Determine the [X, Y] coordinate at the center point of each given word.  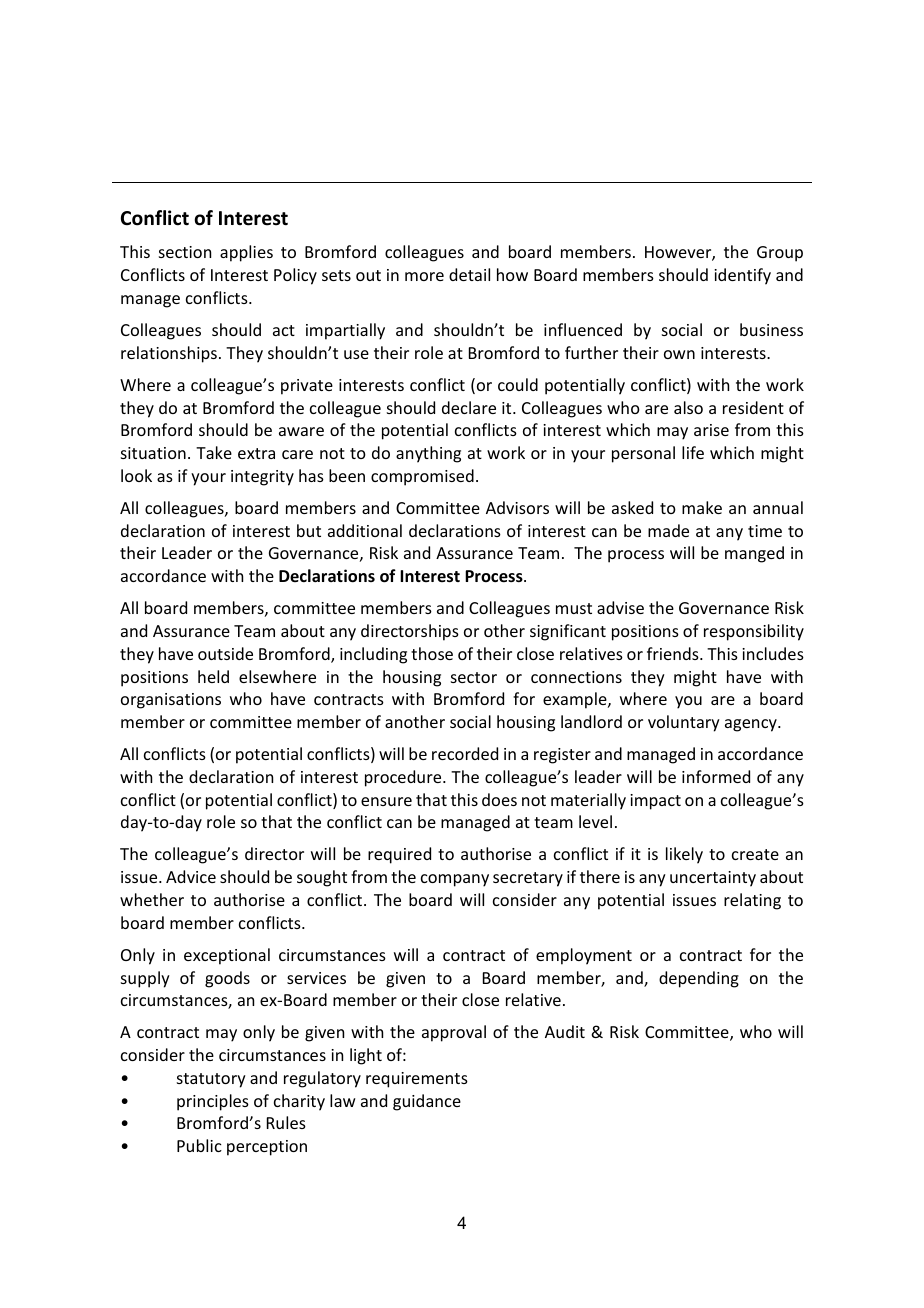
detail [469, 274]
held [213, 676]
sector [474, 677]
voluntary [684, 723]
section [185, 252]
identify [742, 276]
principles [213, 1102]
